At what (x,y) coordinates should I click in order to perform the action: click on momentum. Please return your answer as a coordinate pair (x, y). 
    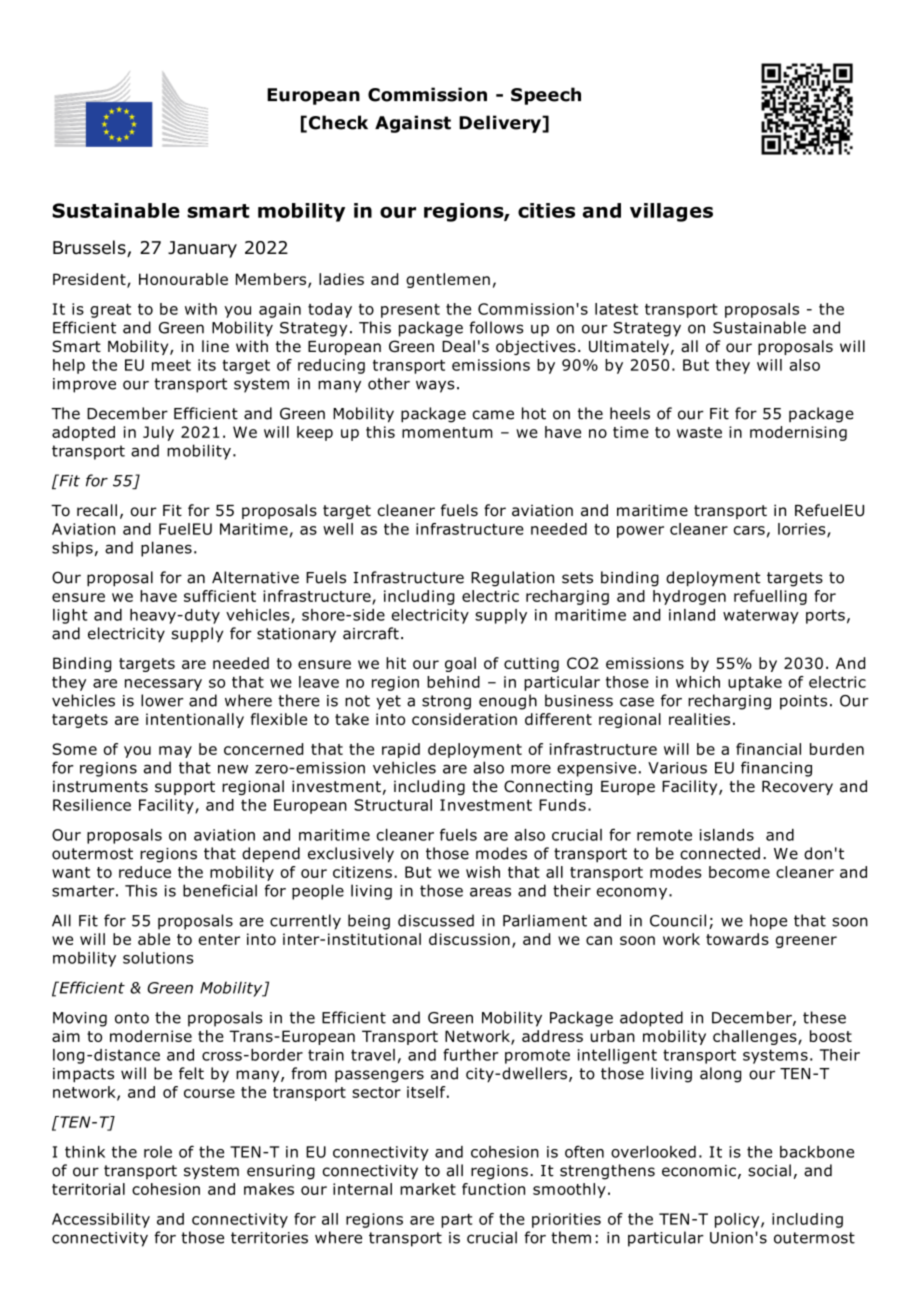
    Looking at the image, I should click on (447, 432).
